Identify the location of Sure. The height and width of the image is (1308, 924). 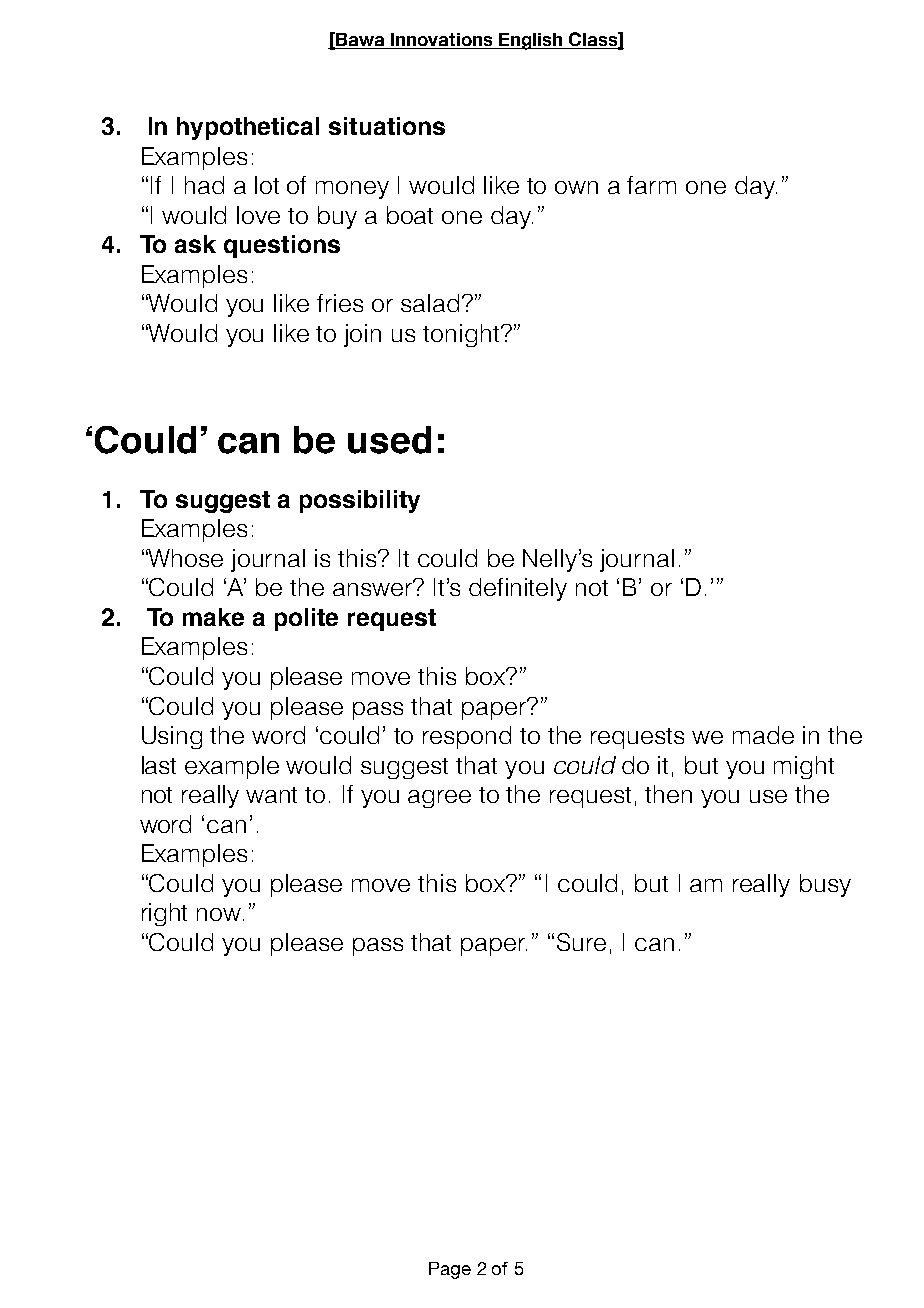
(581, 942).
